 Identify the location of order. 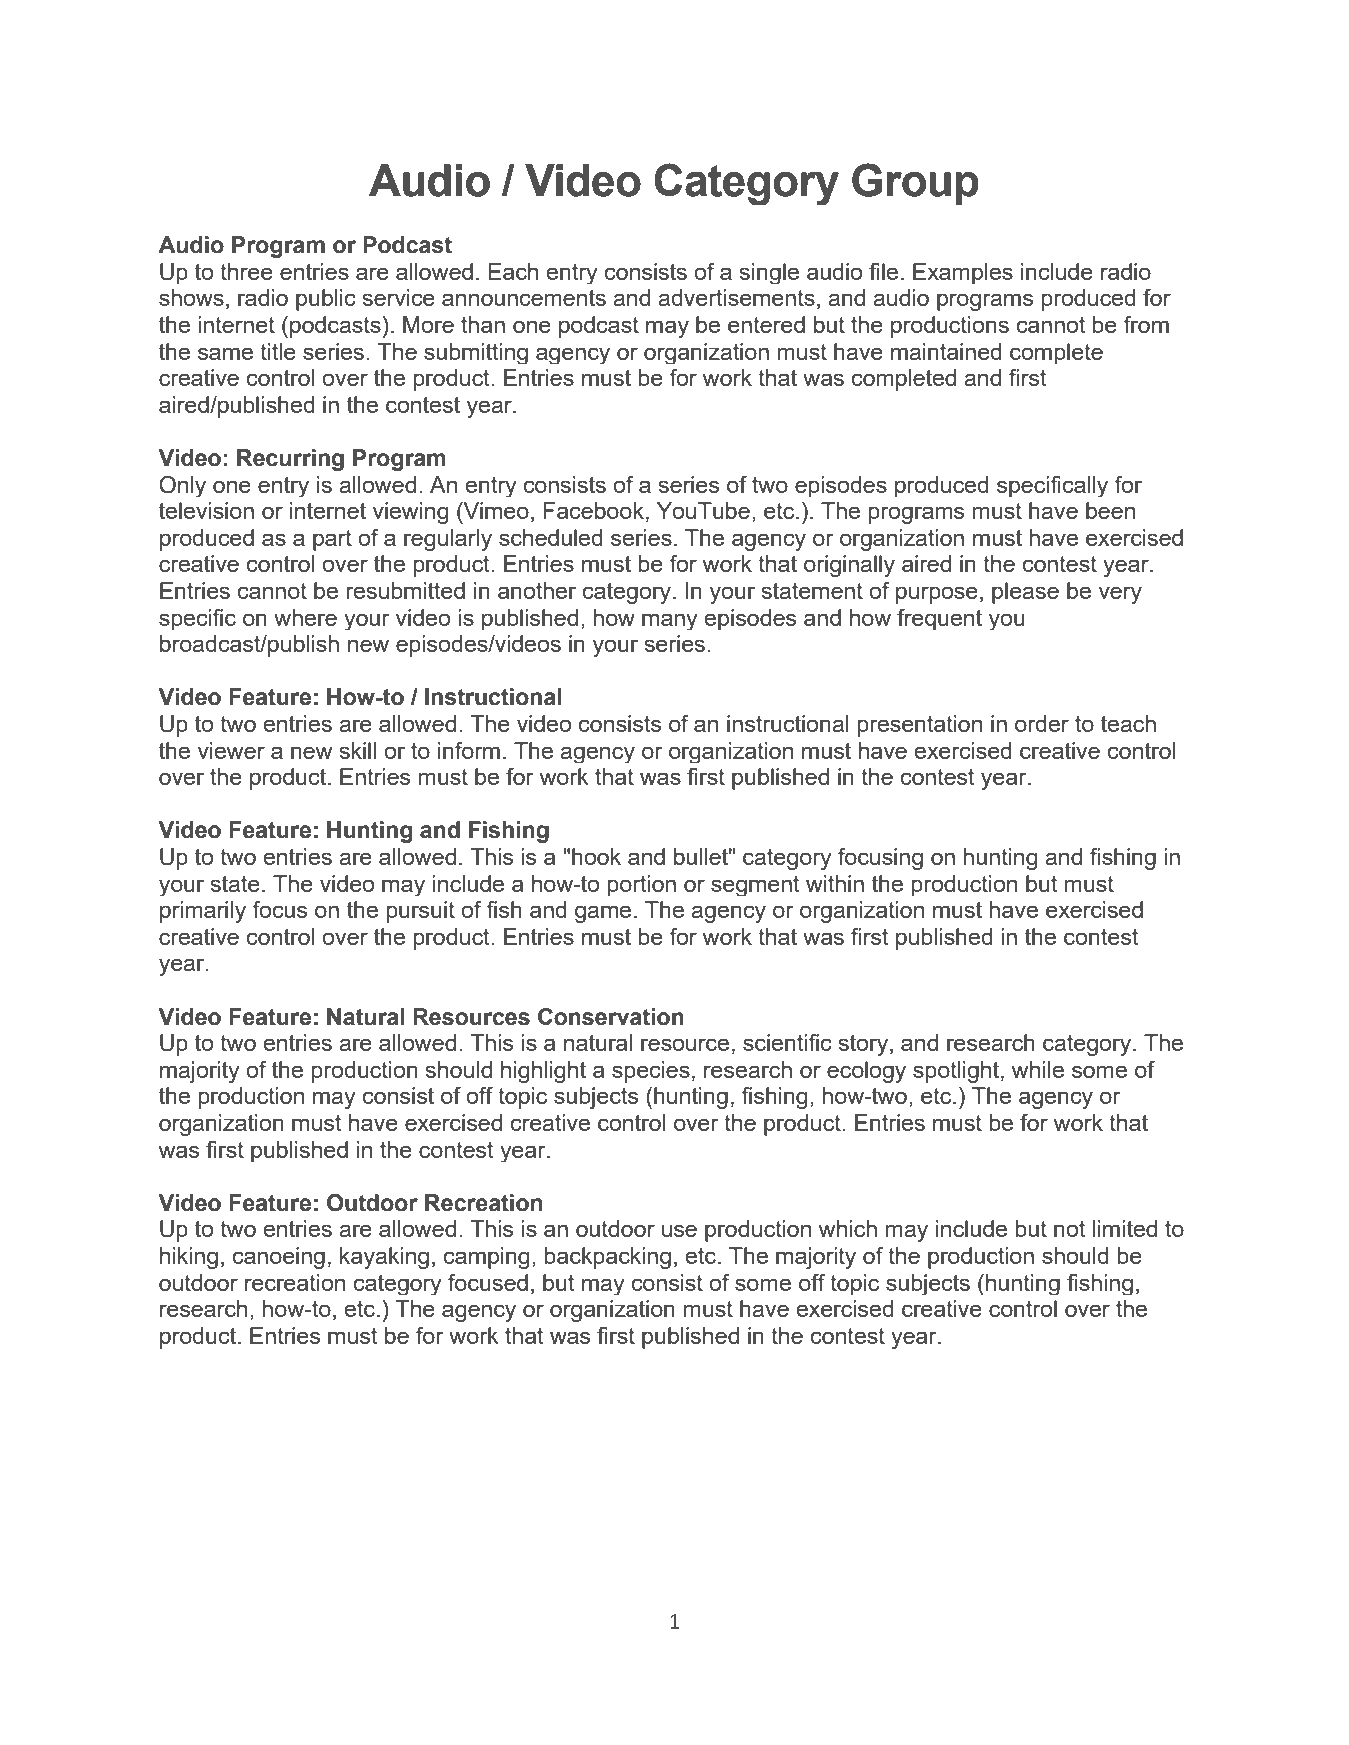
(1042, 723).
